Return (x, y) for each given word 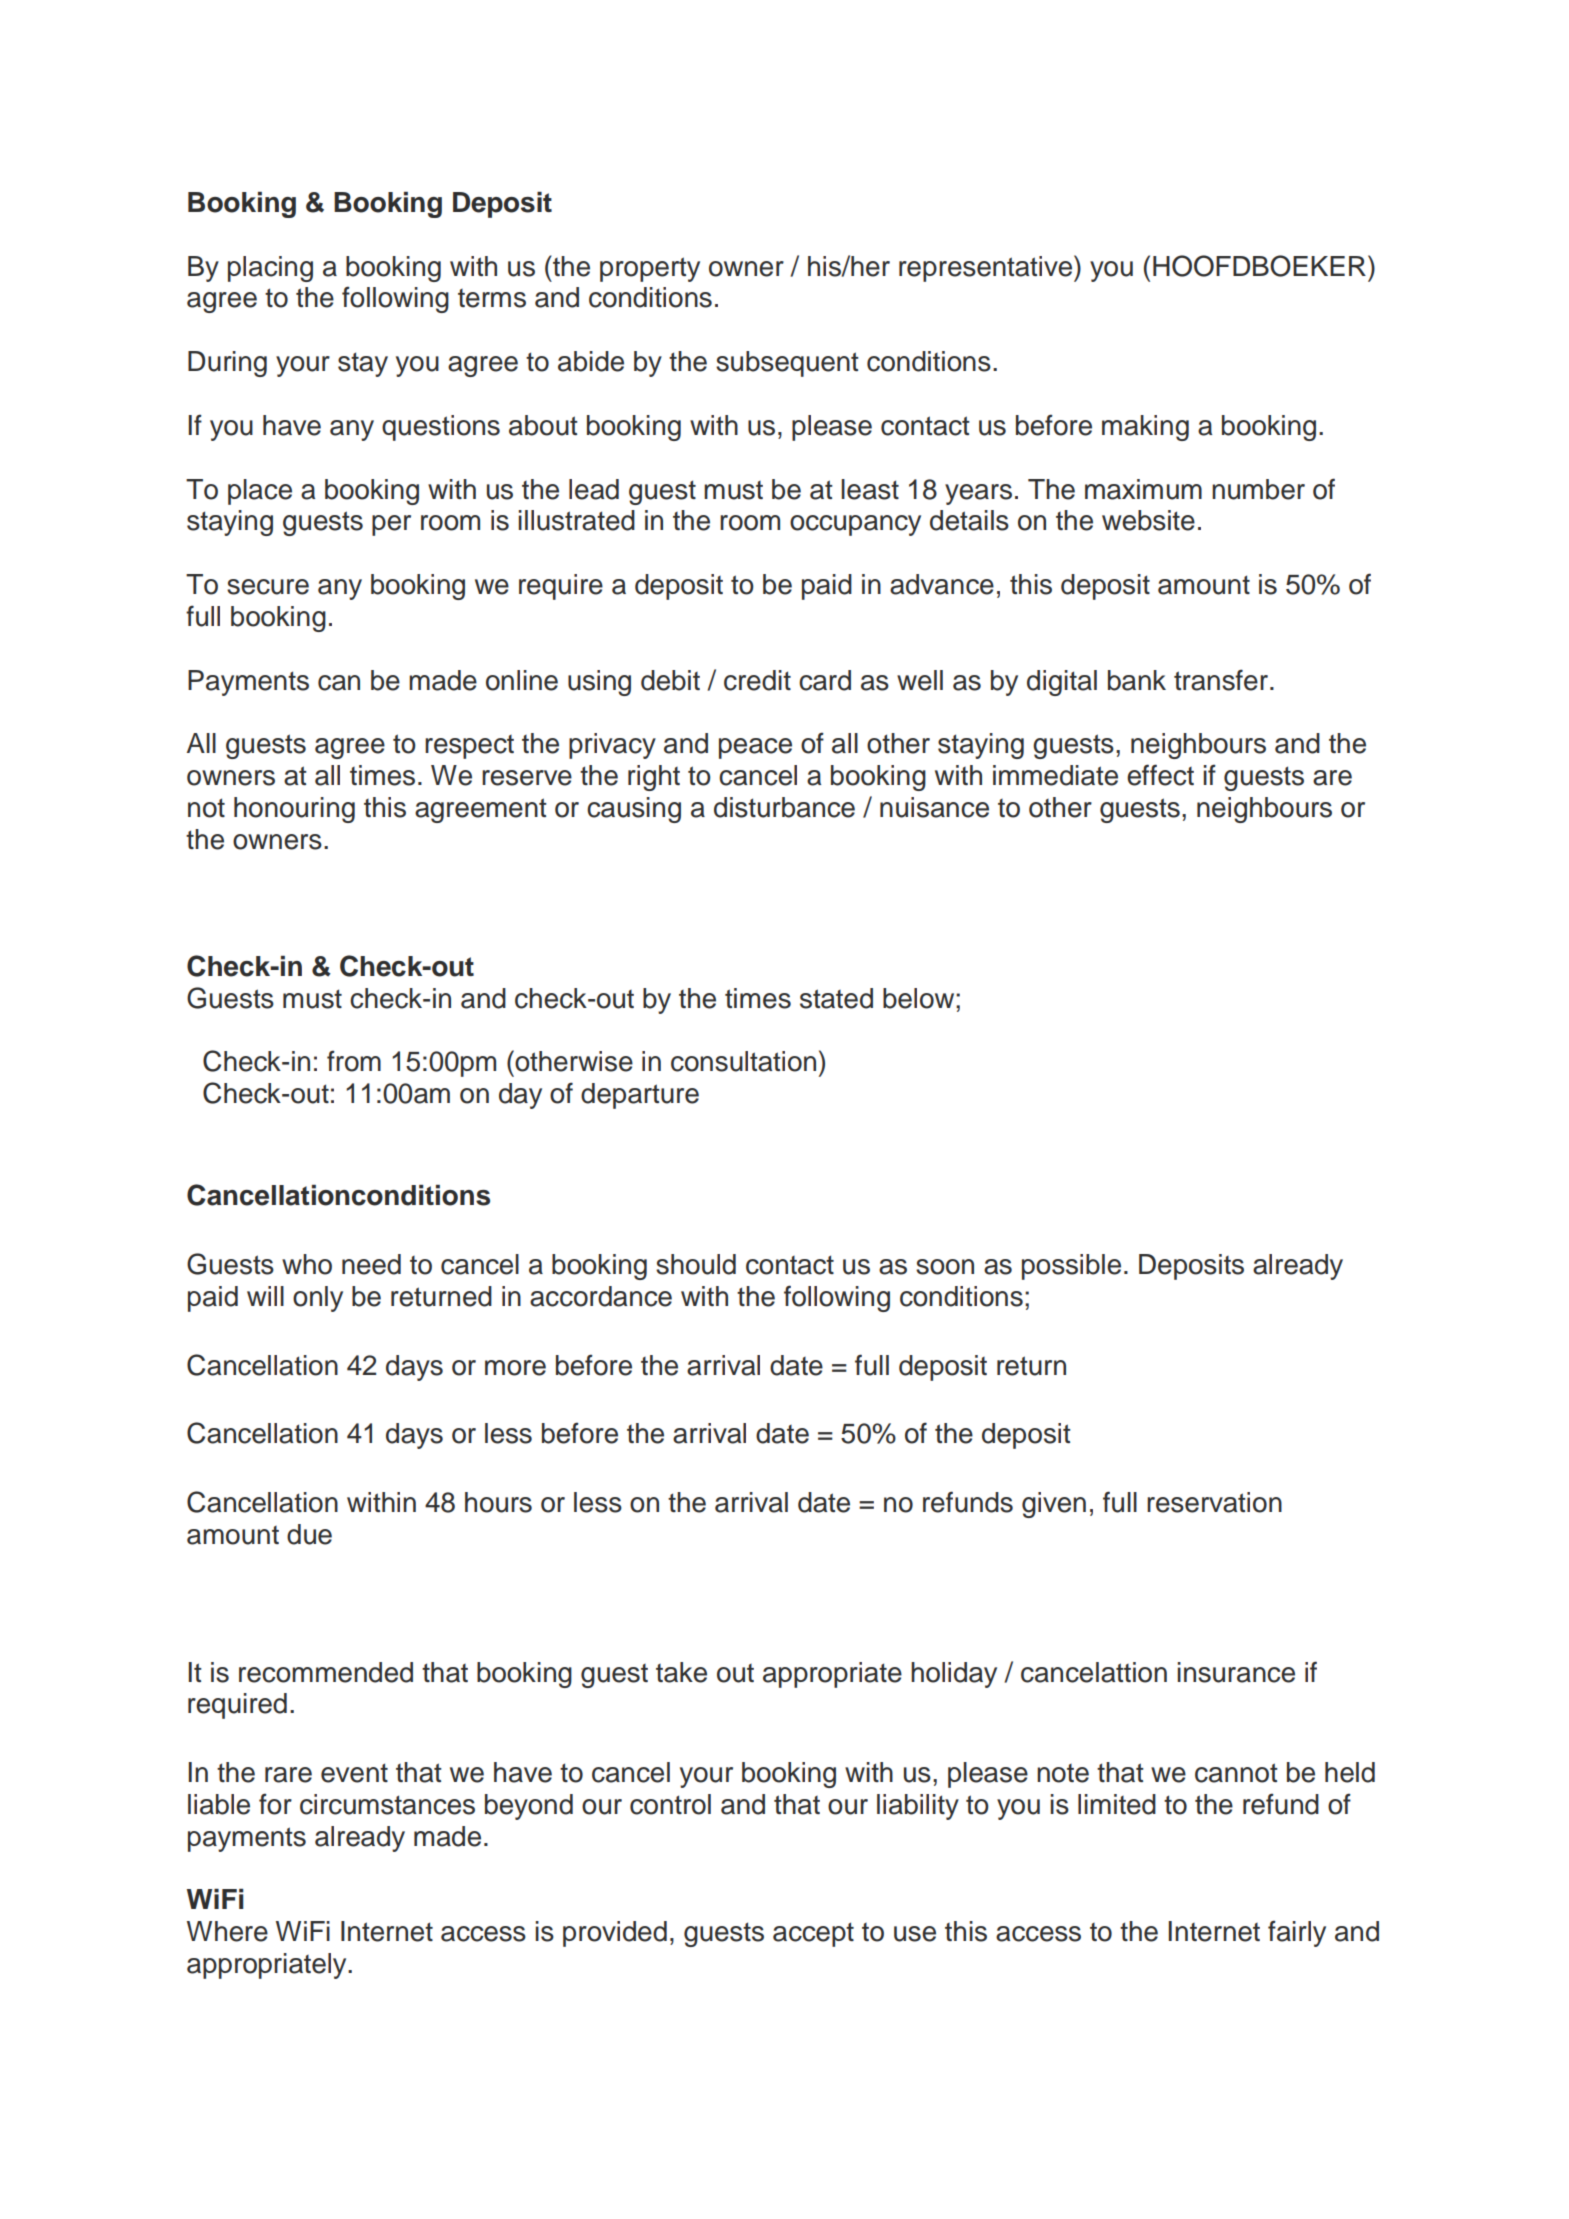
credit (757, 680)
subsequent (787, 364)
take (681, 1672)
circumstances (387, 1804)
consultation (743, 1061)
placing (270, 269)
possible (1071, 1267)
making (1145, 428)
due (309, 1534)
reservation (1214, 1502)
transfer (1221, 680)
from (354, 1061)
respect (469, 747)
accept (813, 1934)
